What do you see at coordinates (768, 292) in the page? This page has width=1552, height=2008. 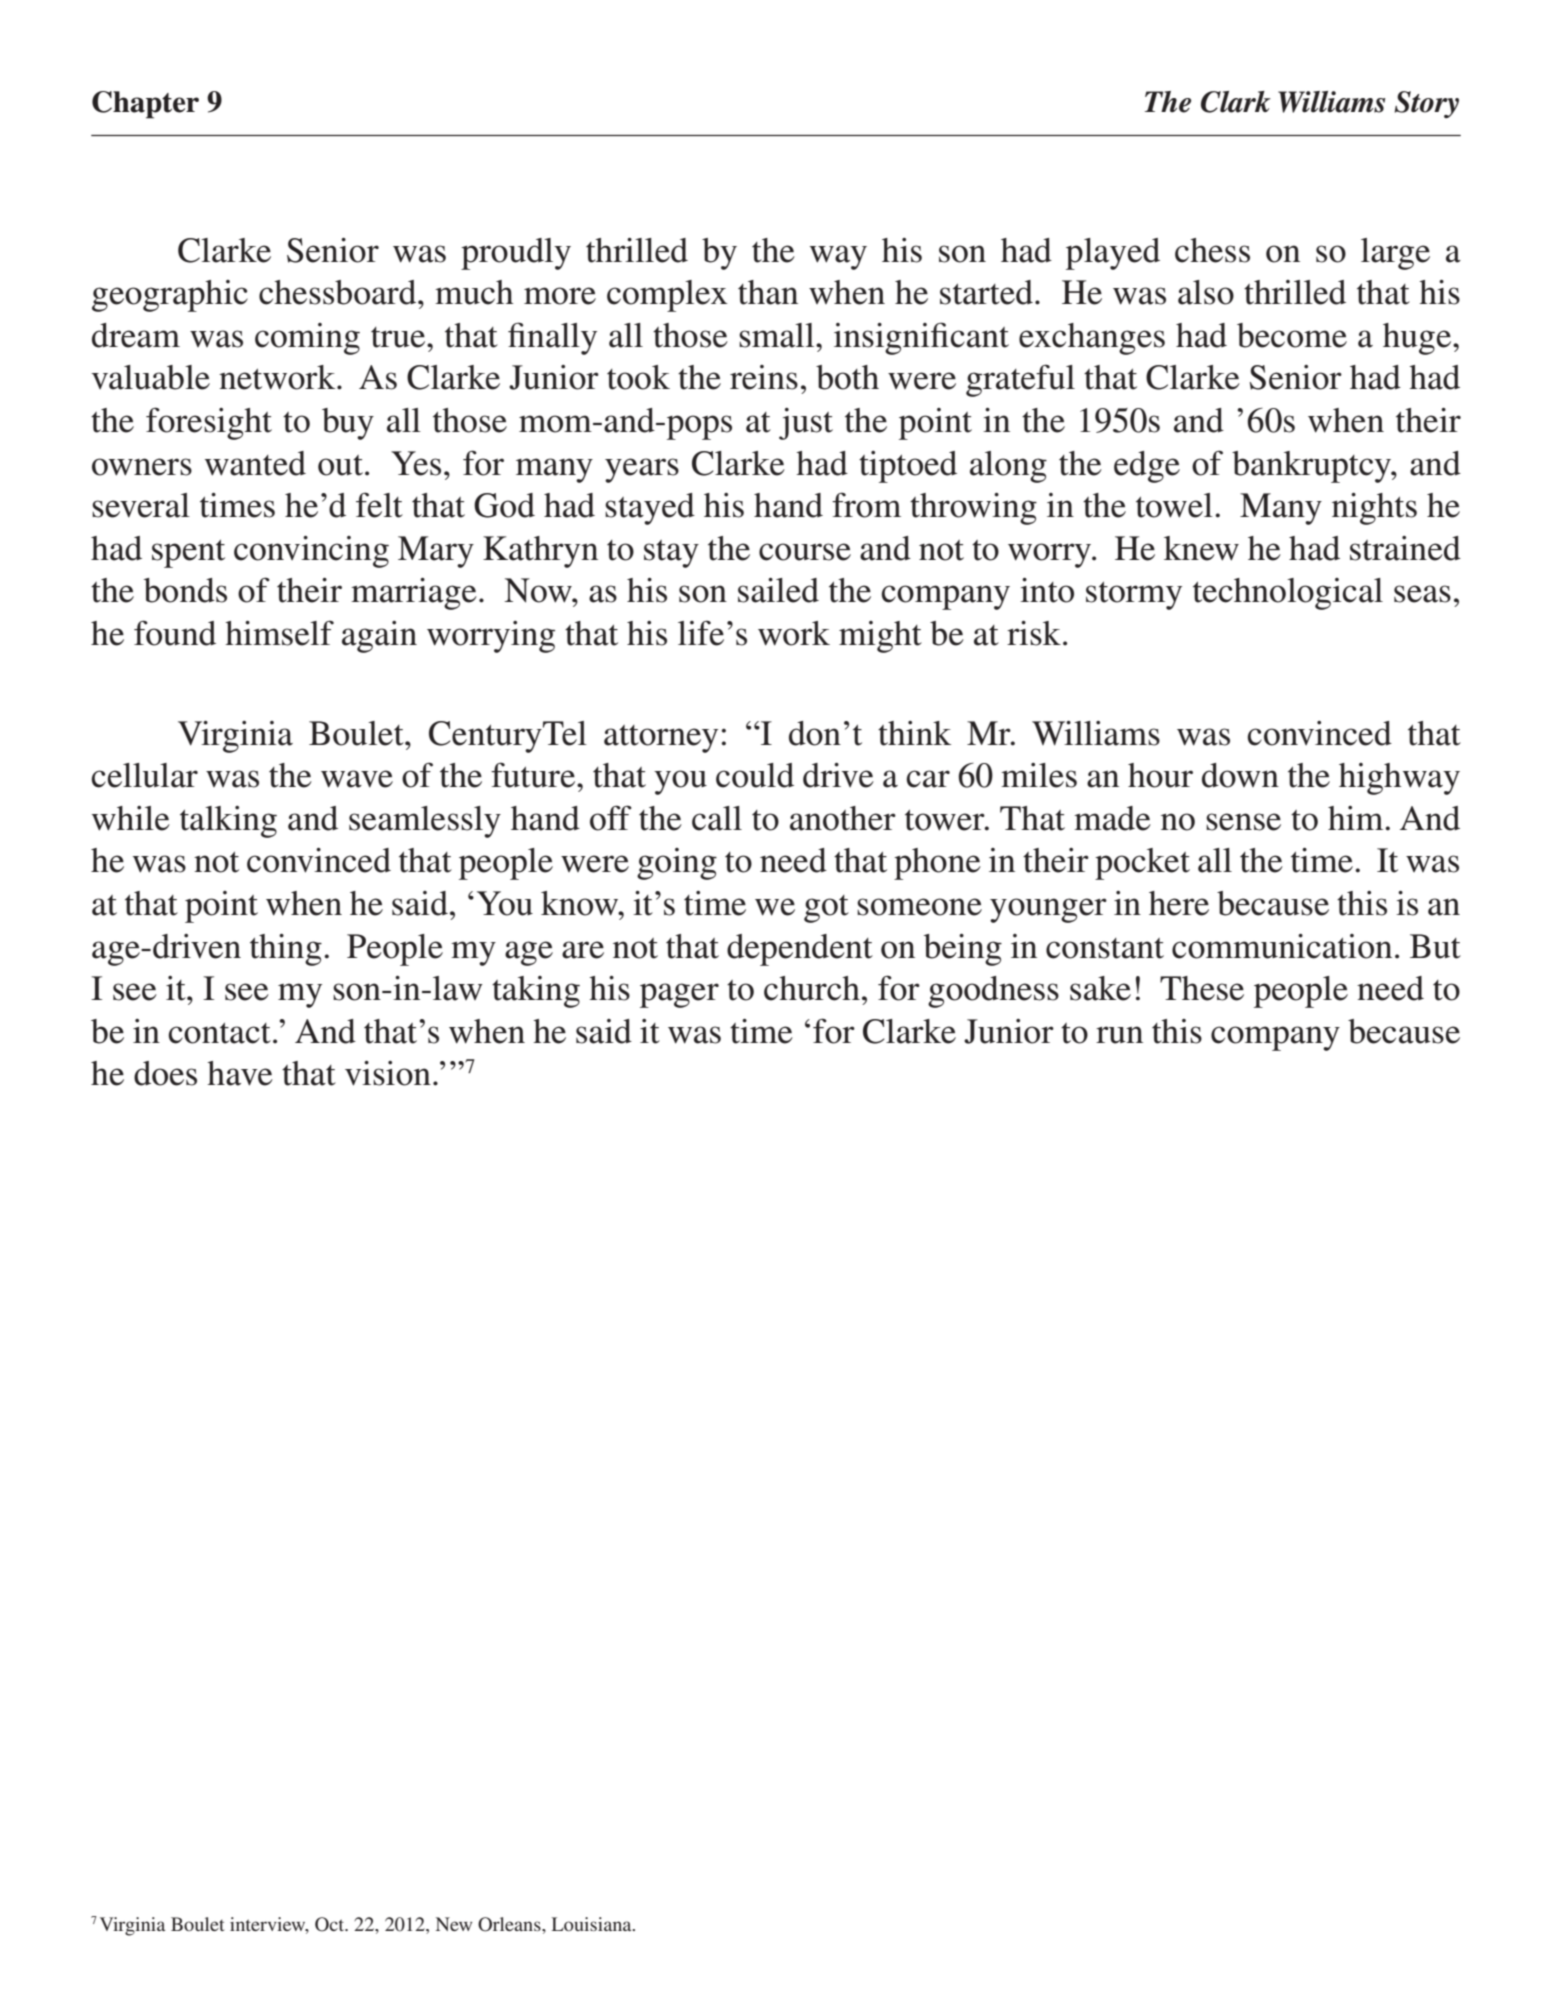 I see `than` at bounding box center [768, 292].
